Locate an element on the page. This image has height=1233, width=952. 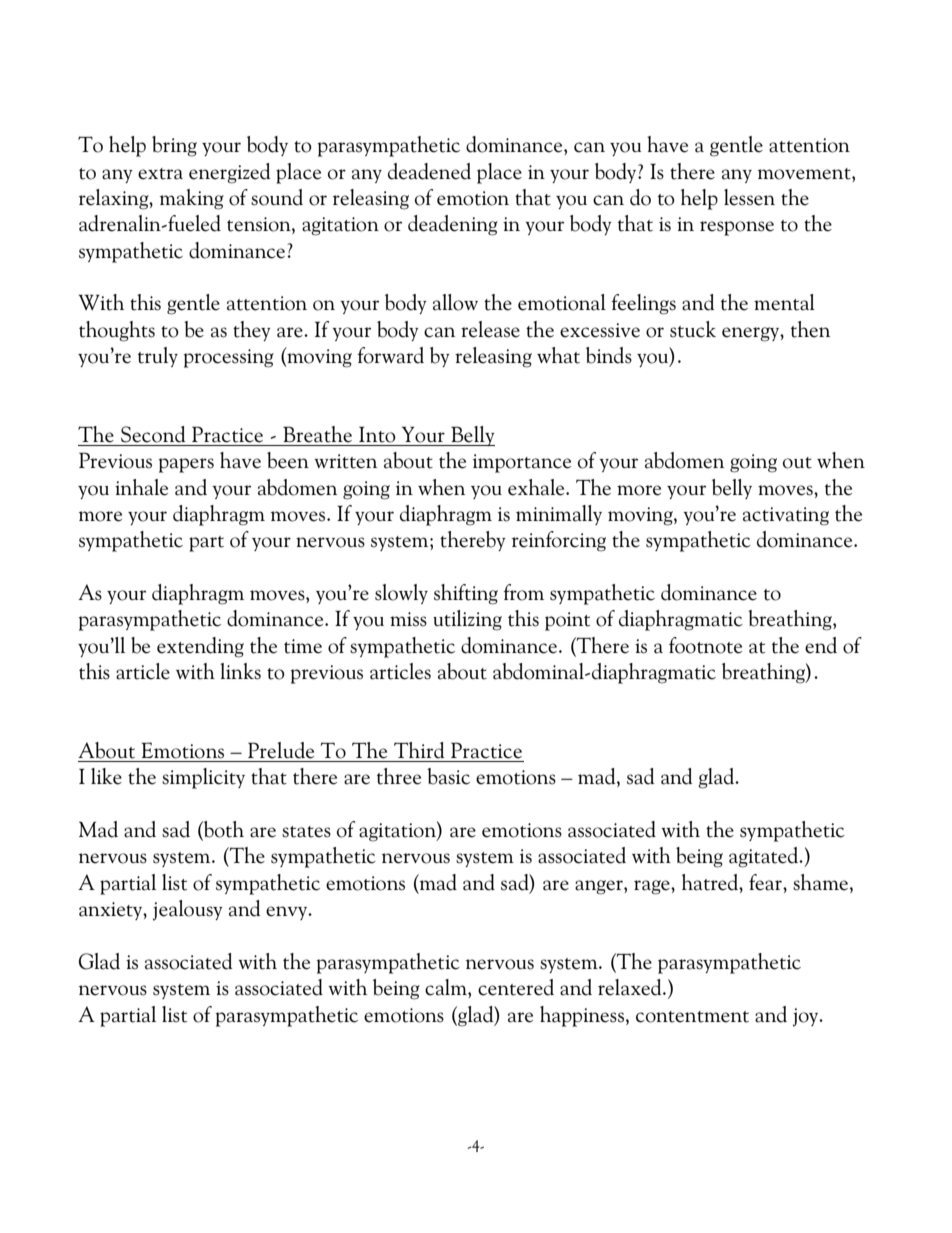
activating is located at coordinates (786, 516).
